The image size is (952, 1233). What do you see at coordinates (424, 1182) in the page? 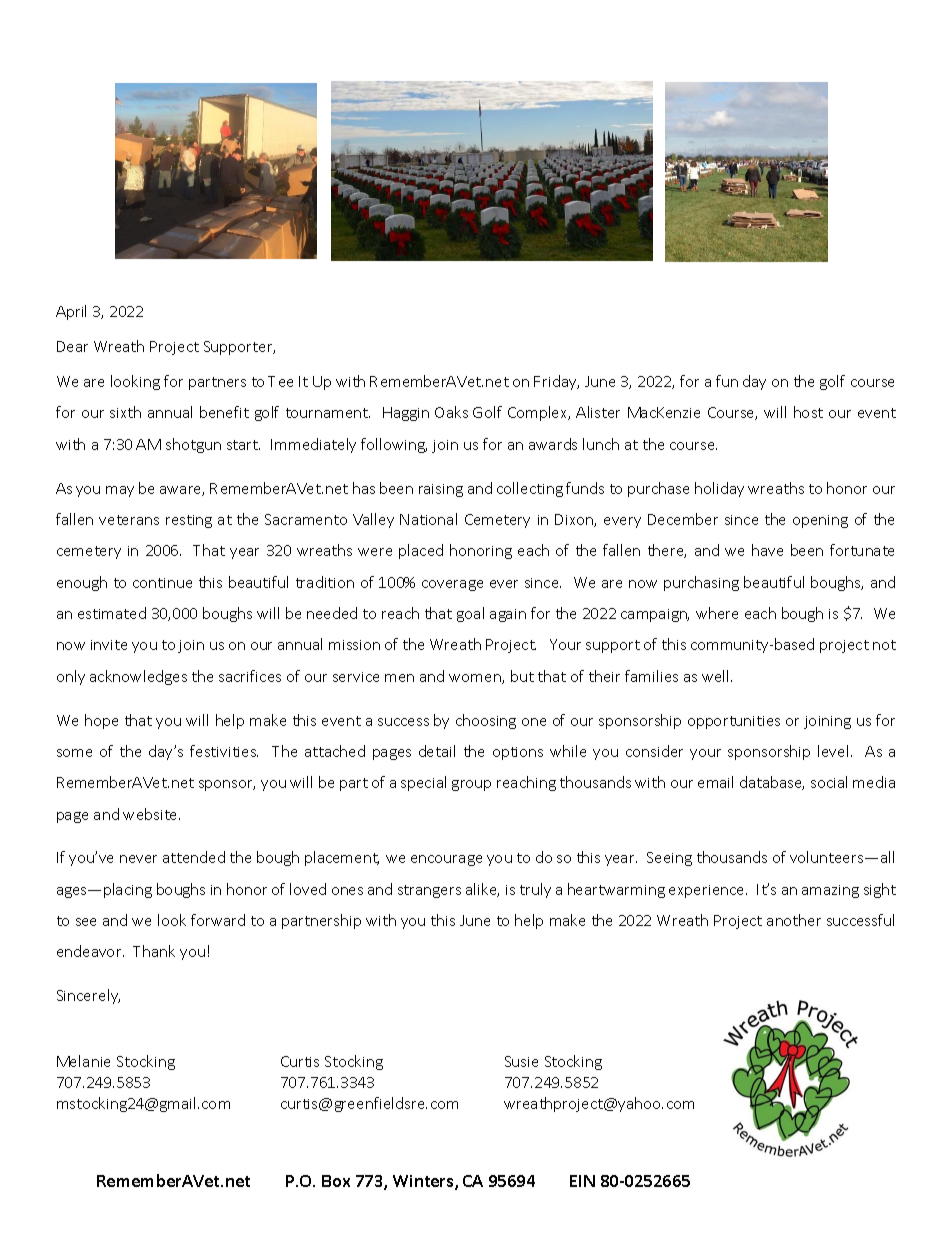
I see `Winters` at bounding box center [424, 1182].
